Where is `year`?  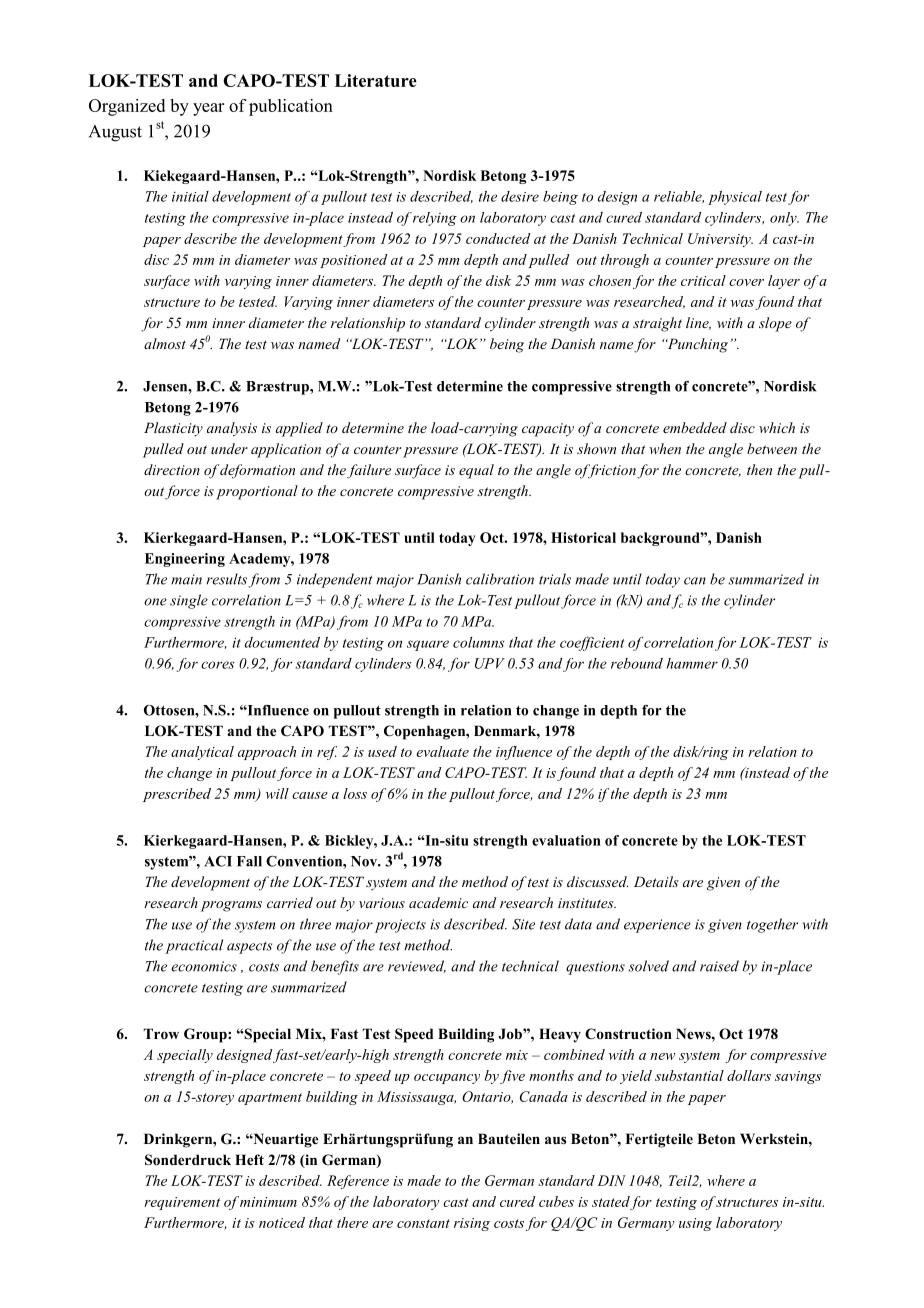 year is located at coordinates (208, 109).
